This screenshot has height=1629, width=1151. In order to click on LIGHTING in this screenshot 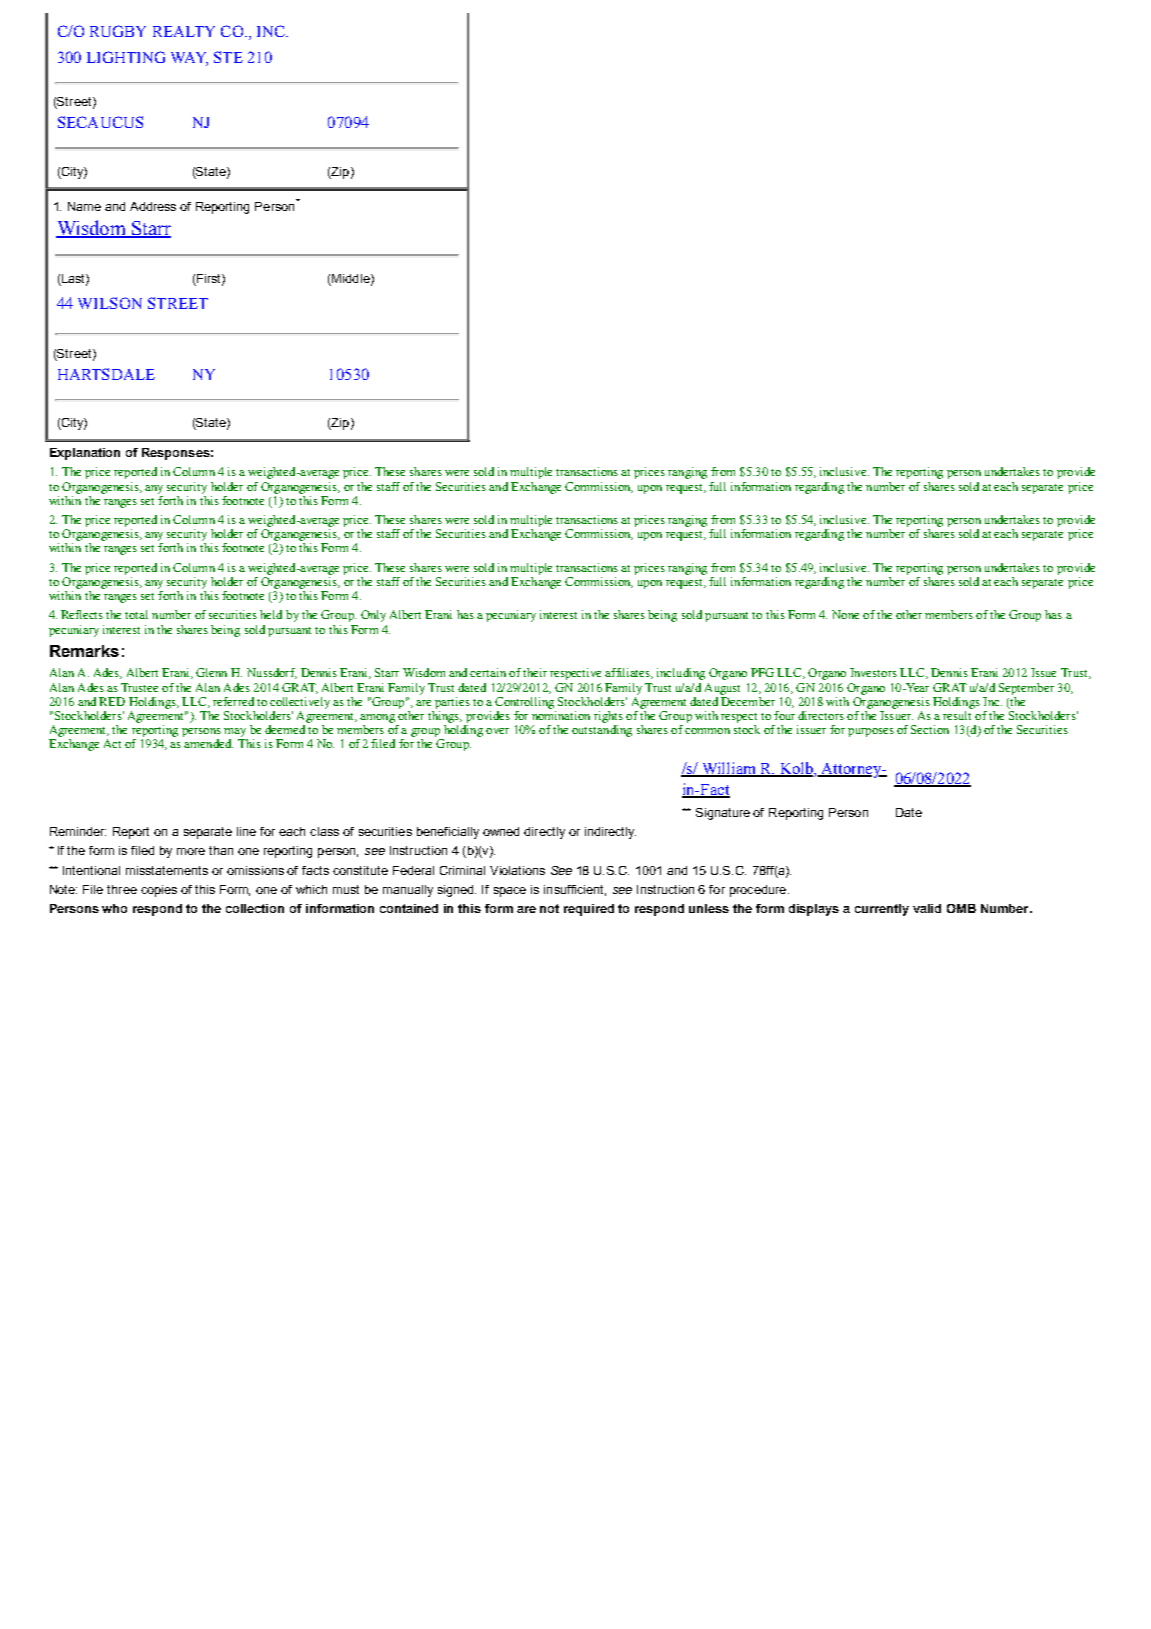, I will do `click(126, 57)`.
